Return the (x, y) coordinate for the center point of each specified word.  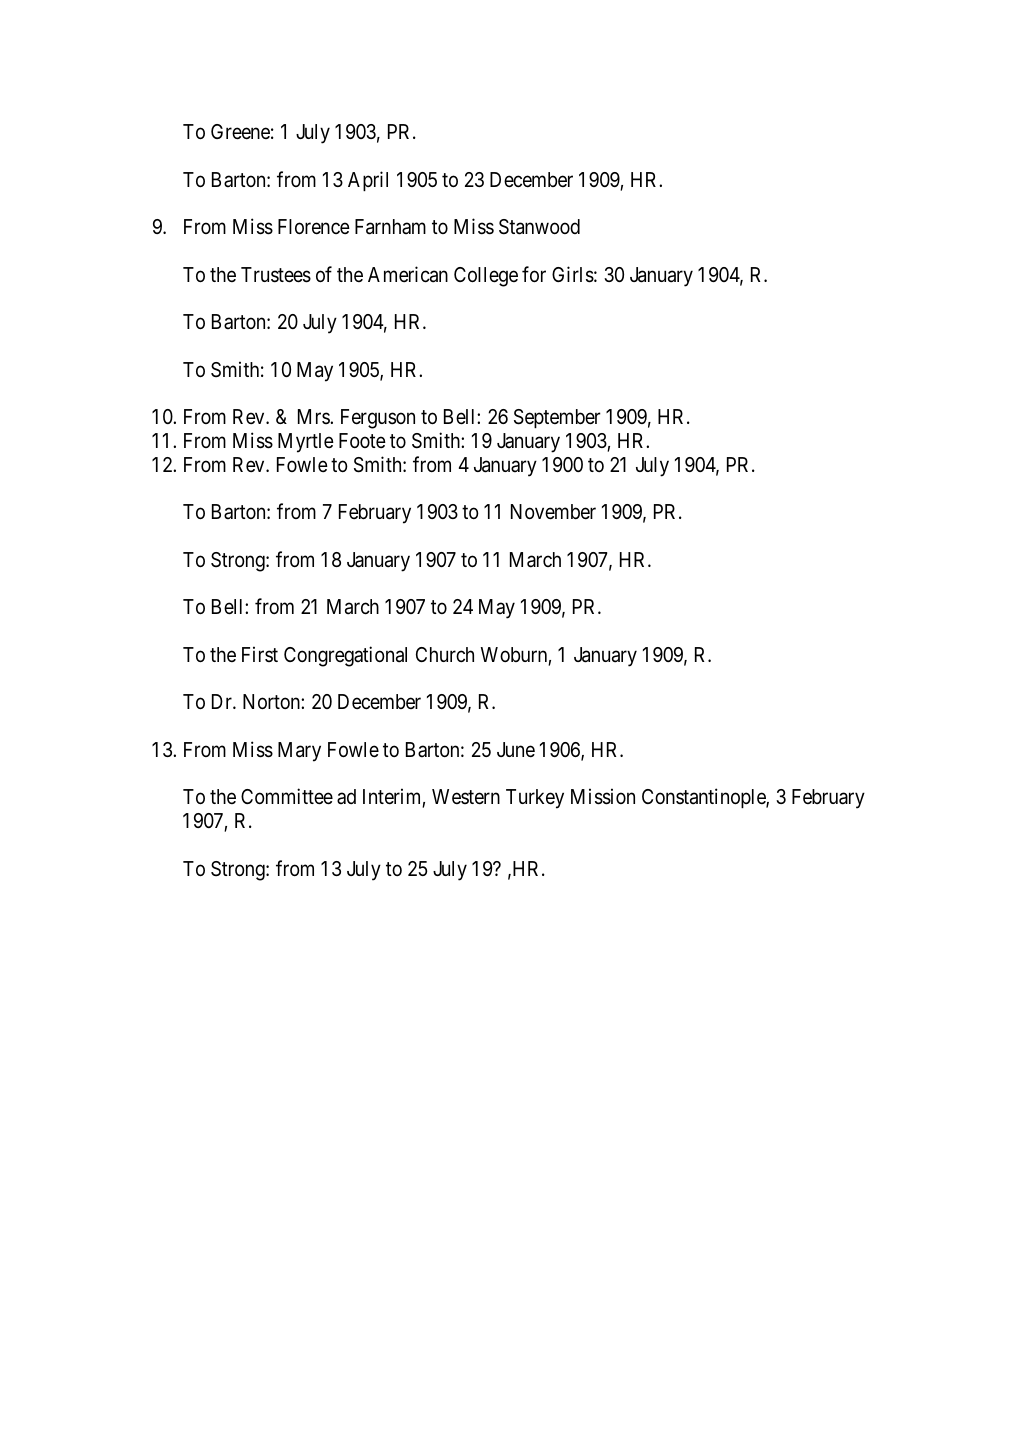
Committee (287, 796)
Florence (314, 227)
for (534, 274)
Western (466, 797)
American (408, 274)
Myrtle (306, 443)
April (368, 181)
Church (445, 655)
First (260, 654)
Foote (362, 440)
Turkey (535, 799)
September (557, 418)
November (553, 512)
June (516, 750)
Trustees (276, 275)
